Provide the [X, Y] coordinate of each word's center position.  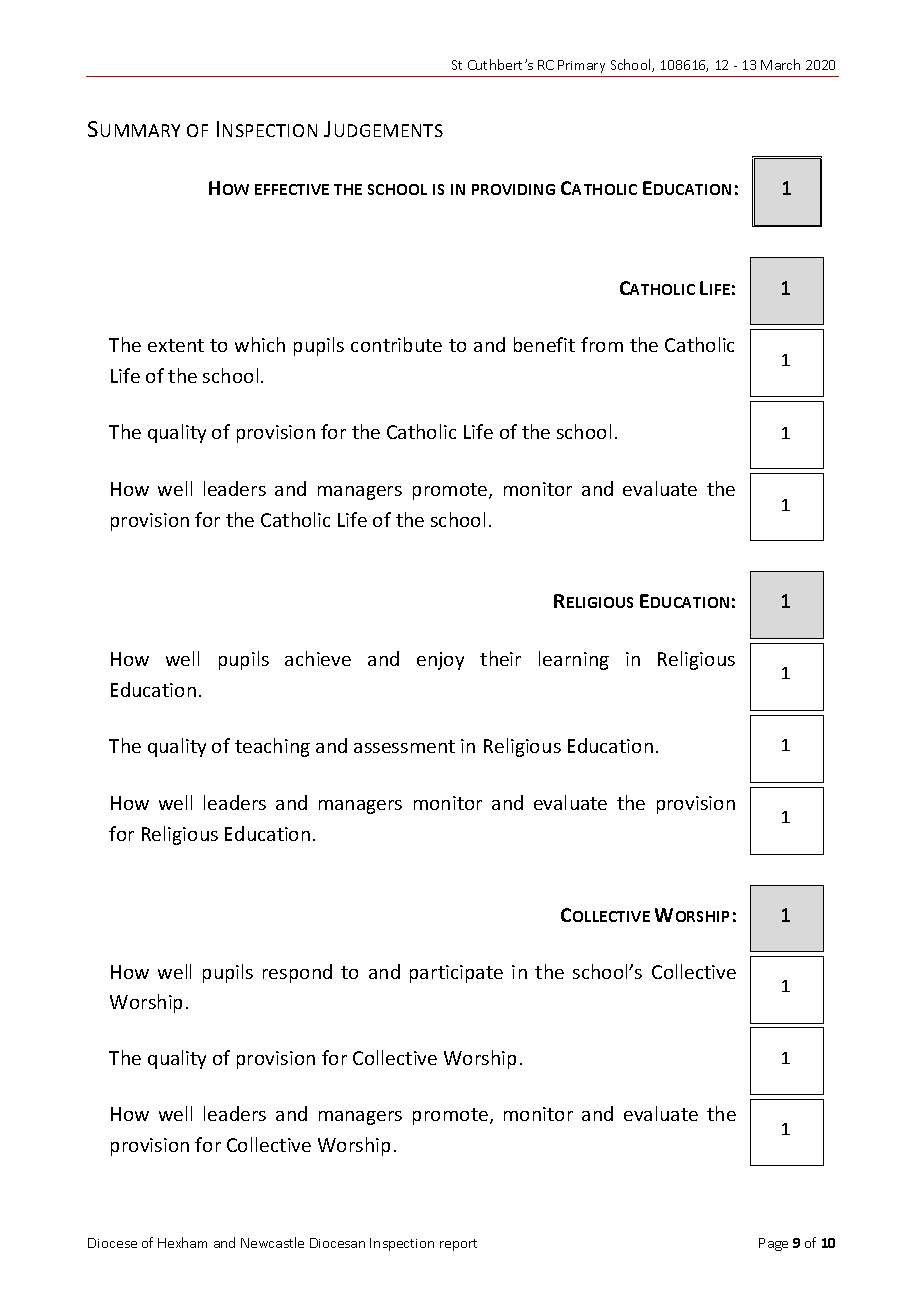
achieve [318, 658]
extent [176, 345]
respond [297, 973]
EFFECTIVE [292, 189]
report [458, 1245]
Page [773, 1244]
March [780, 64]
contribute [396, 344]
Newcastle [272, 1242]
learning [574, 660]
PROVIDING [513, 189]
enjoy [440, 661]
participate [456, 974]
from [602, 344]
